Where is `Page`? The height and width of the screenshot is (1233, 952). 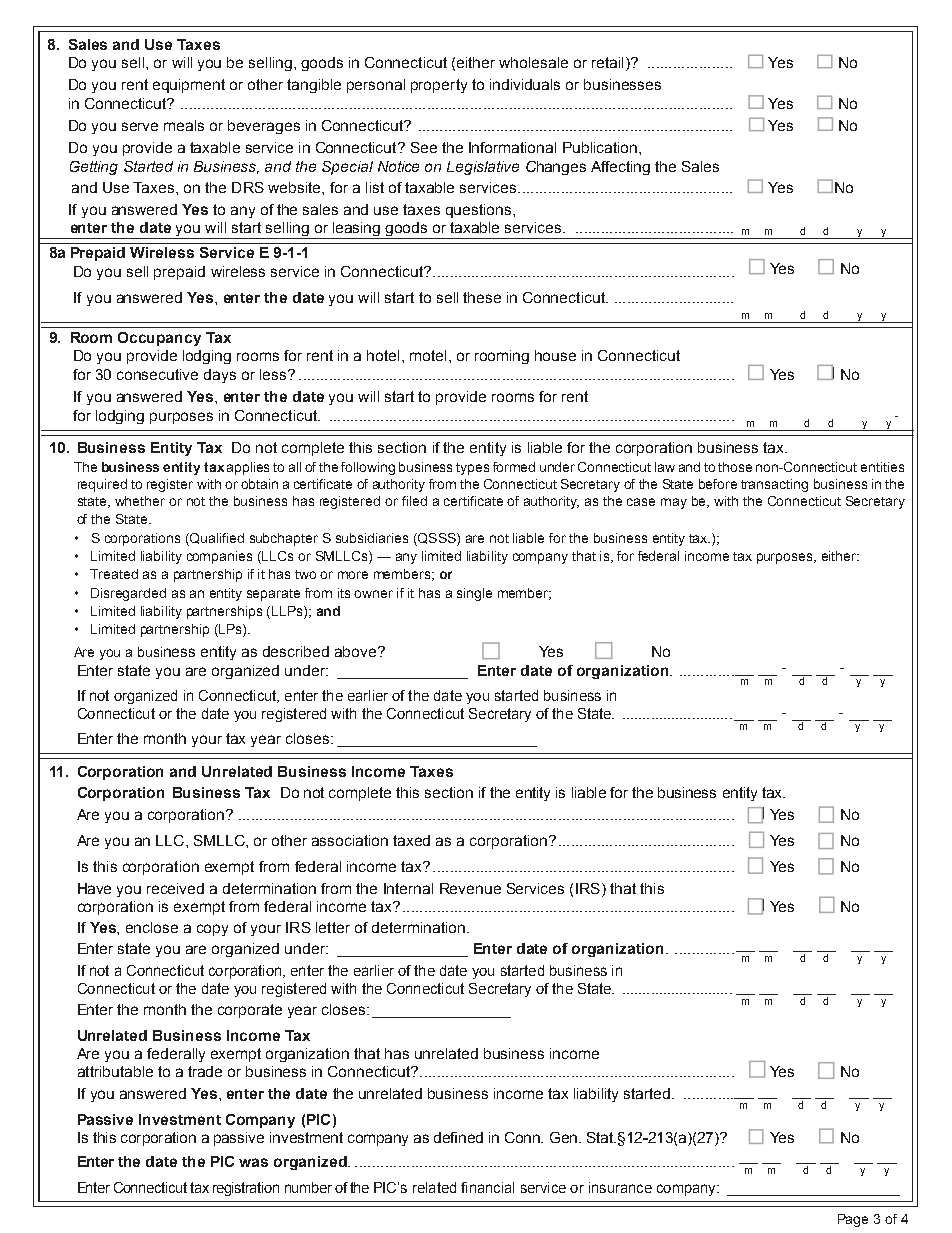
Page is located at coordinates (853, 1220).
